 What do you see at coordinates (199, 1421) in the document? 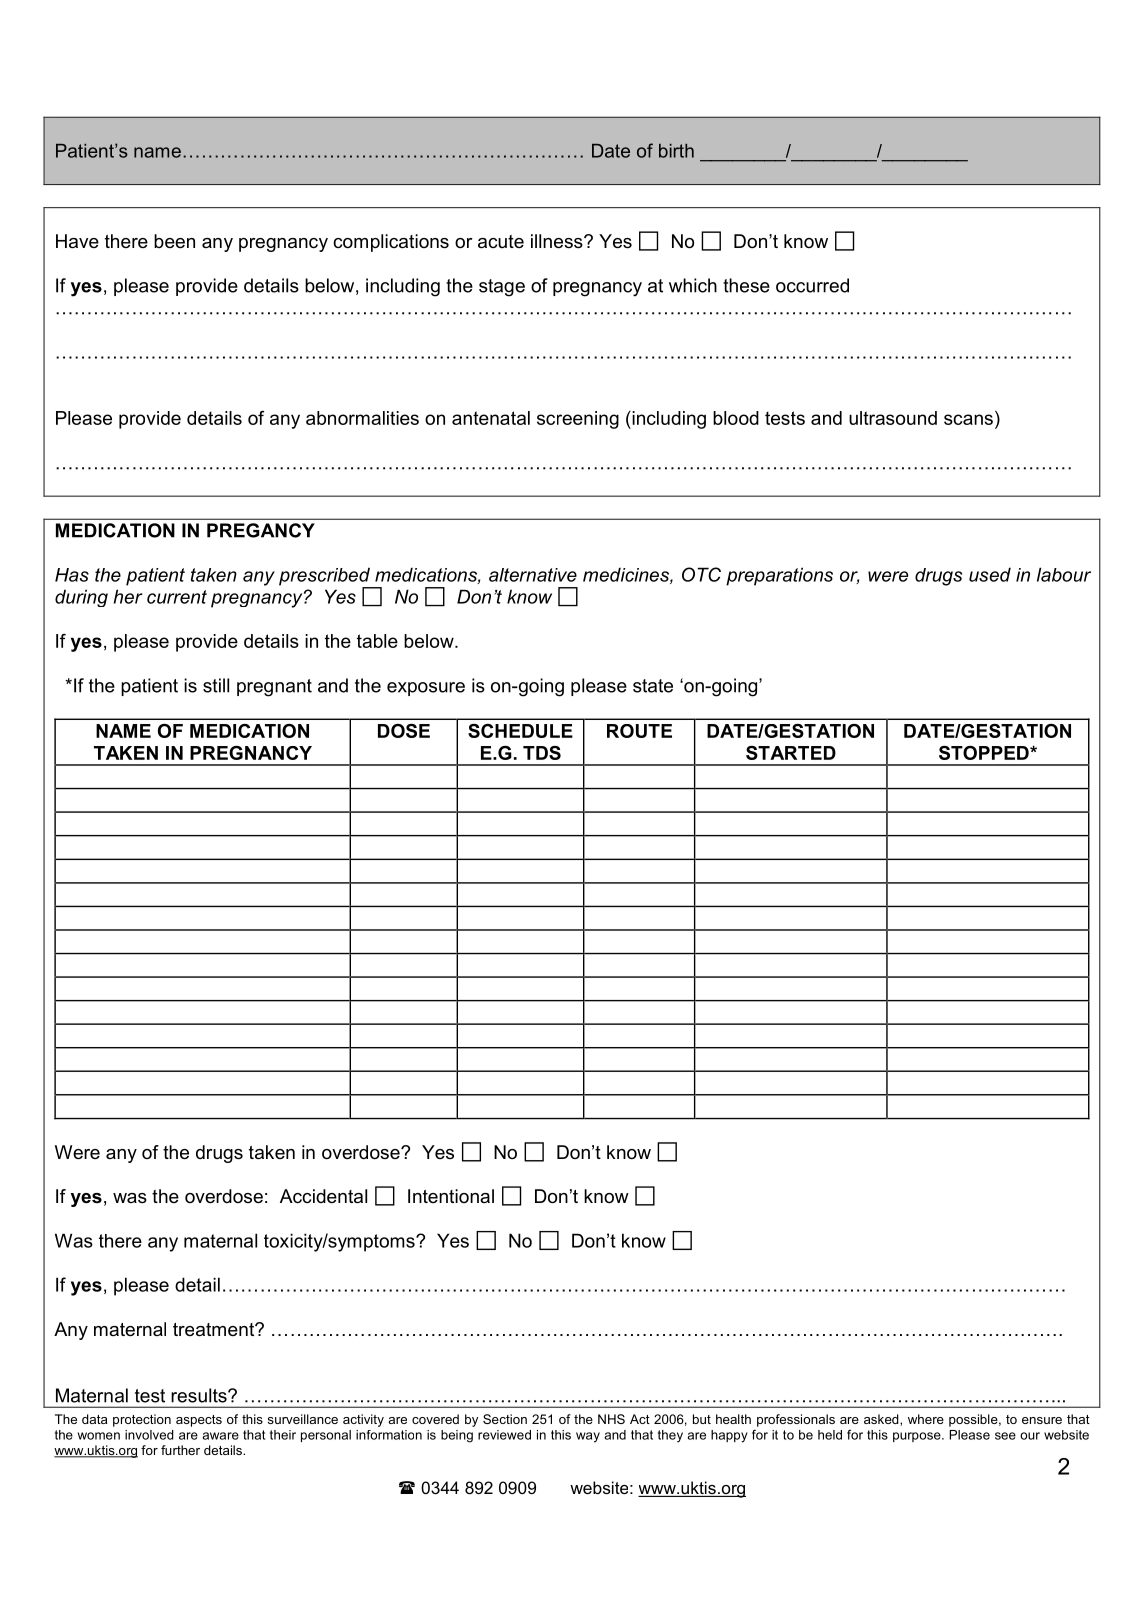
I see `aspects` at bounding box center [199, 1421].
